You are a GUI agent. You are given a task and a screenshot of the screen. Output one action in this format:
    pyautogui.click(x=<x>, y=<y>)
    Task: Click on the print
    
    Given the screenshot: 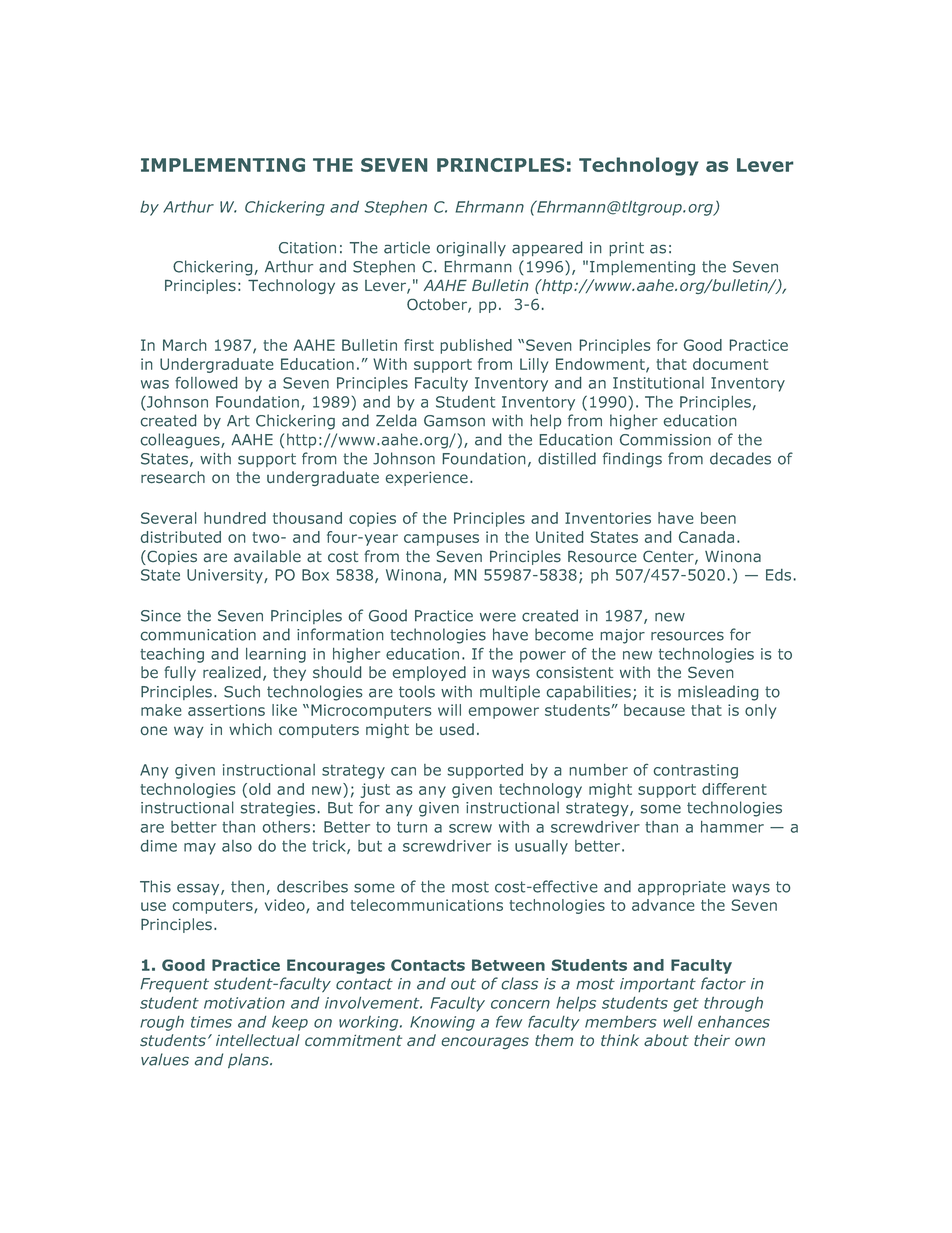 What is the action you would take?
    pyautogui.click(x=626, y=249)
